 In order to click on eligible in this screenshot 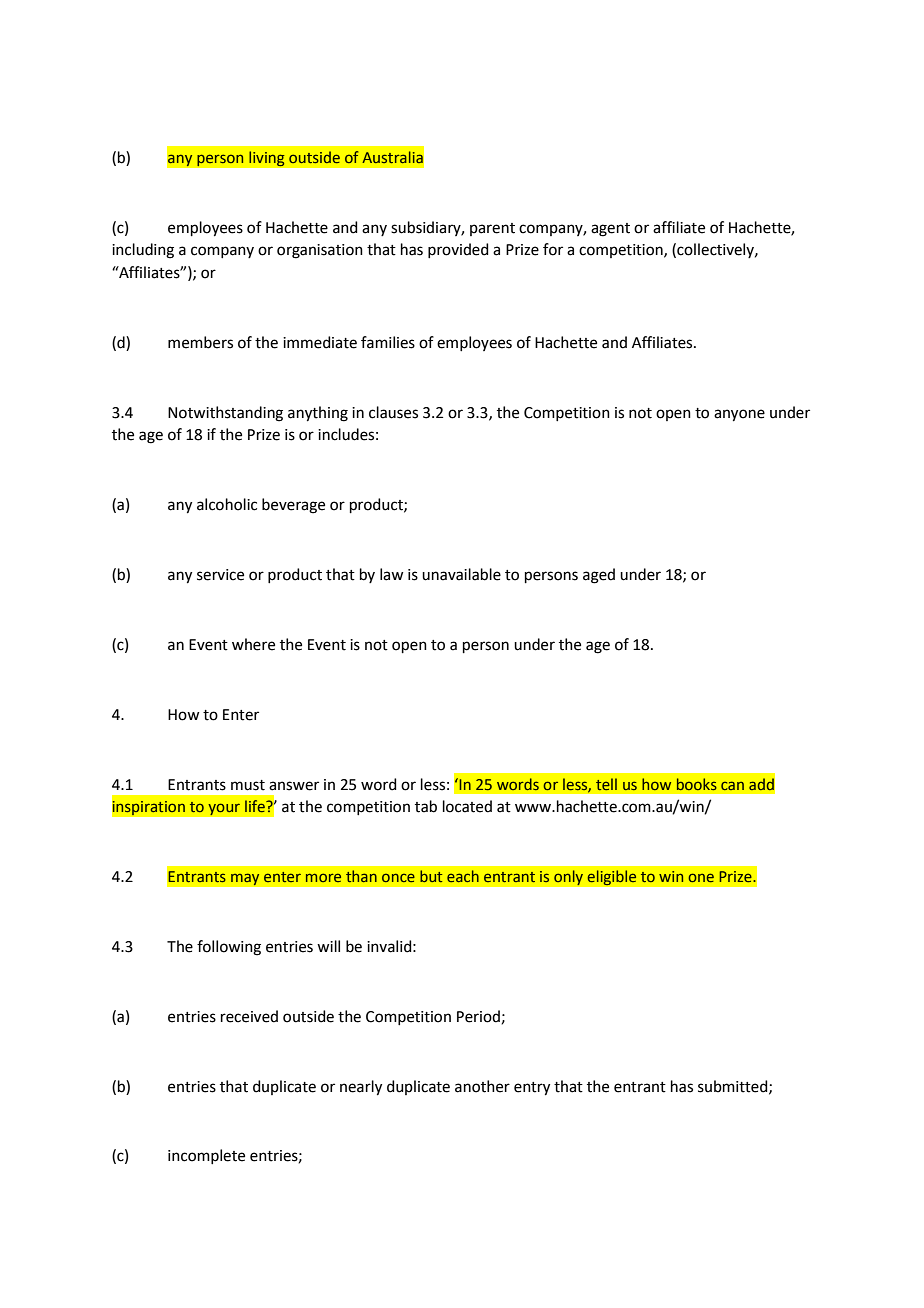, I will do `click(612, 878)`.
